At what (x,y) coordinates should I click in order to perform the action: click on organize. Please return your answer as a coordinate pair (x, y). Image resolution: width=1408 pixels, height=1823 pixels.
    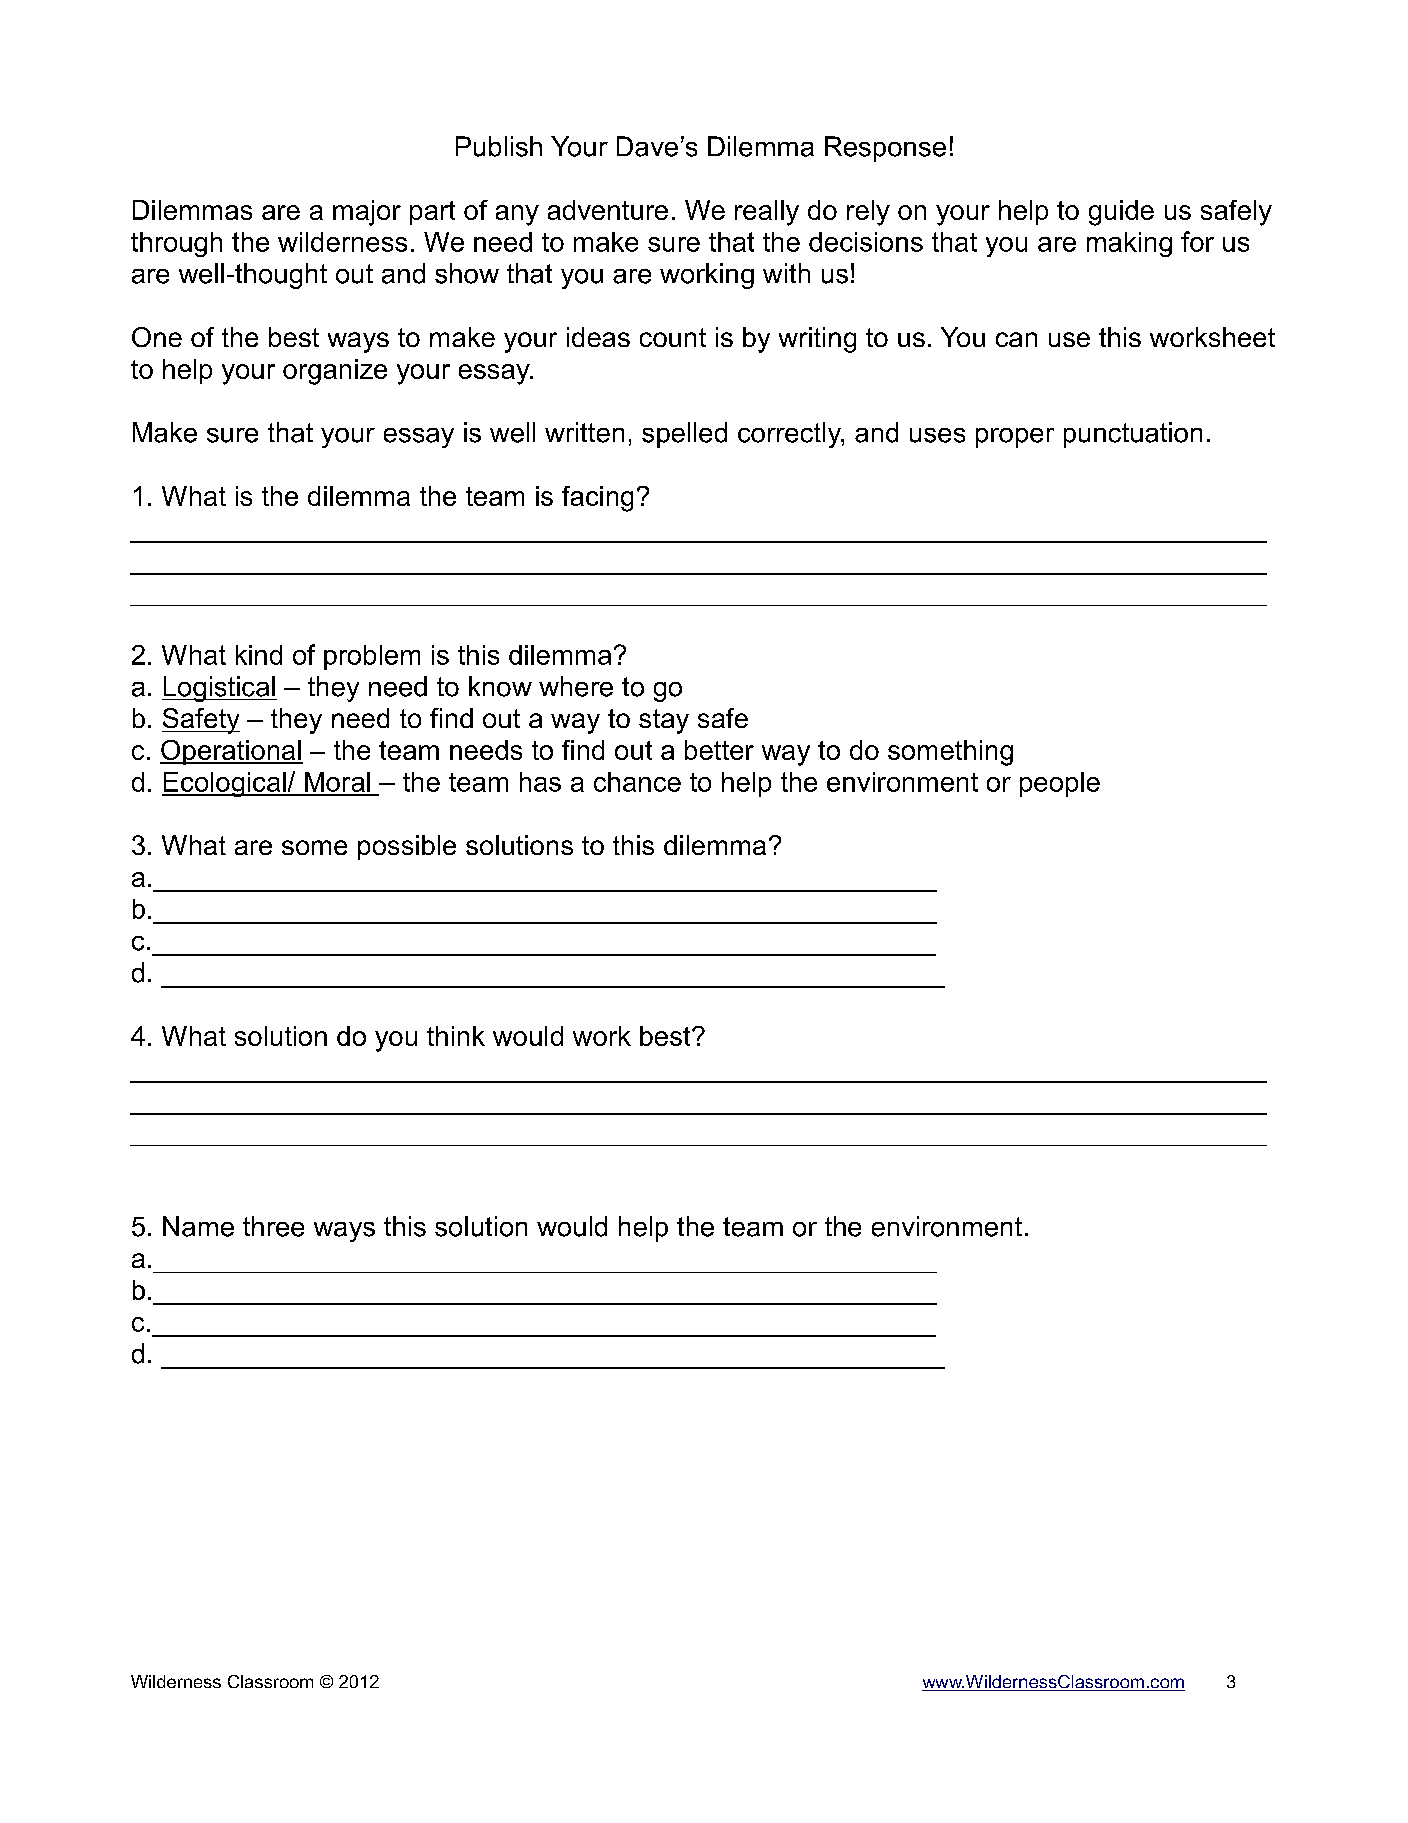
    Looking at the image, I should click on (335, 372).
